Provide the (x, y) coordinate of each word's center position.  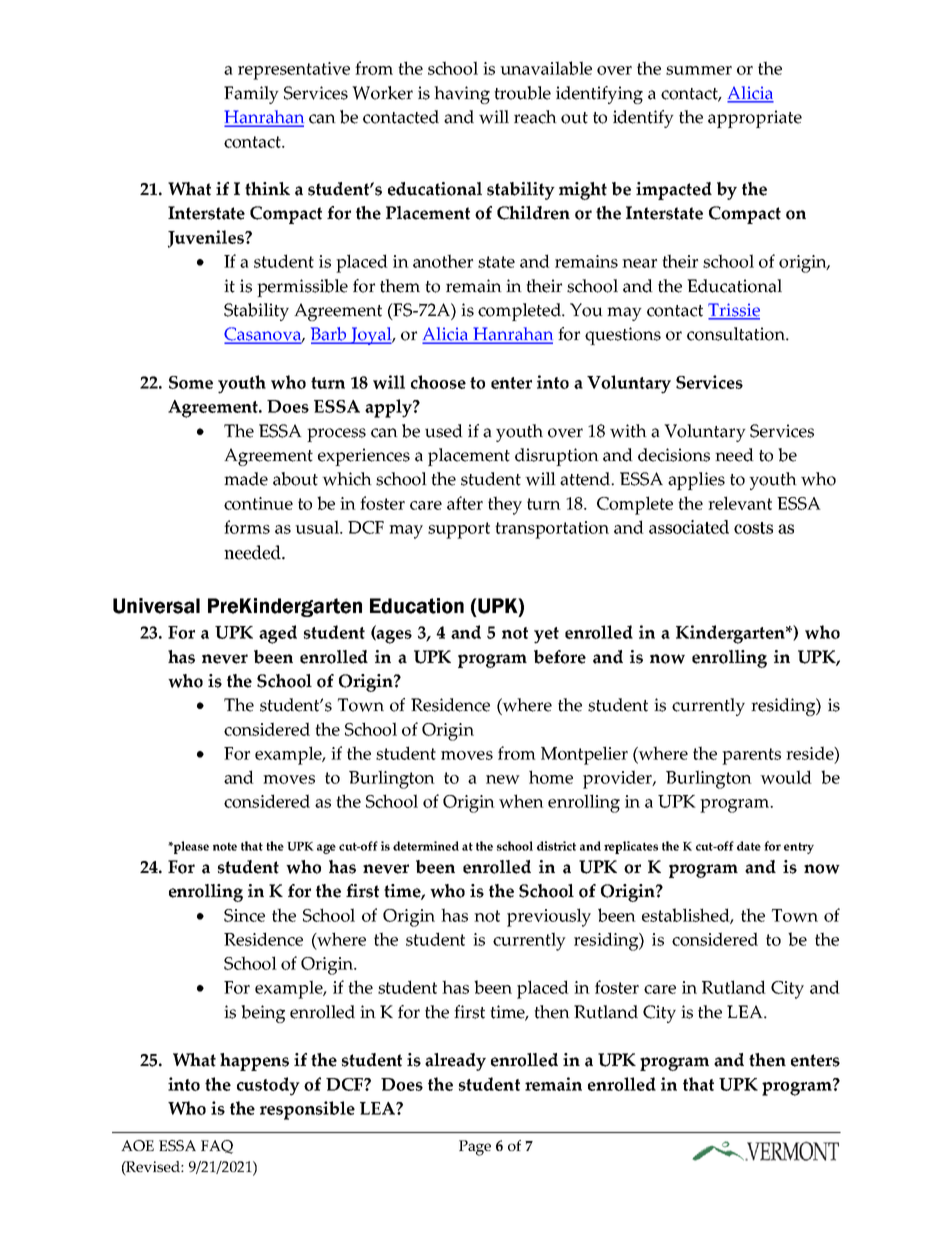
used (444, 431)
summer (699, 70)
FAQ (217, 1147)
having (462, 95)
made (246, 479)
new (503, 779)
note (225, 846)
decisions (674, 455)
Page (475, 1148)
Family (251, 95)
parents (751, 756)
